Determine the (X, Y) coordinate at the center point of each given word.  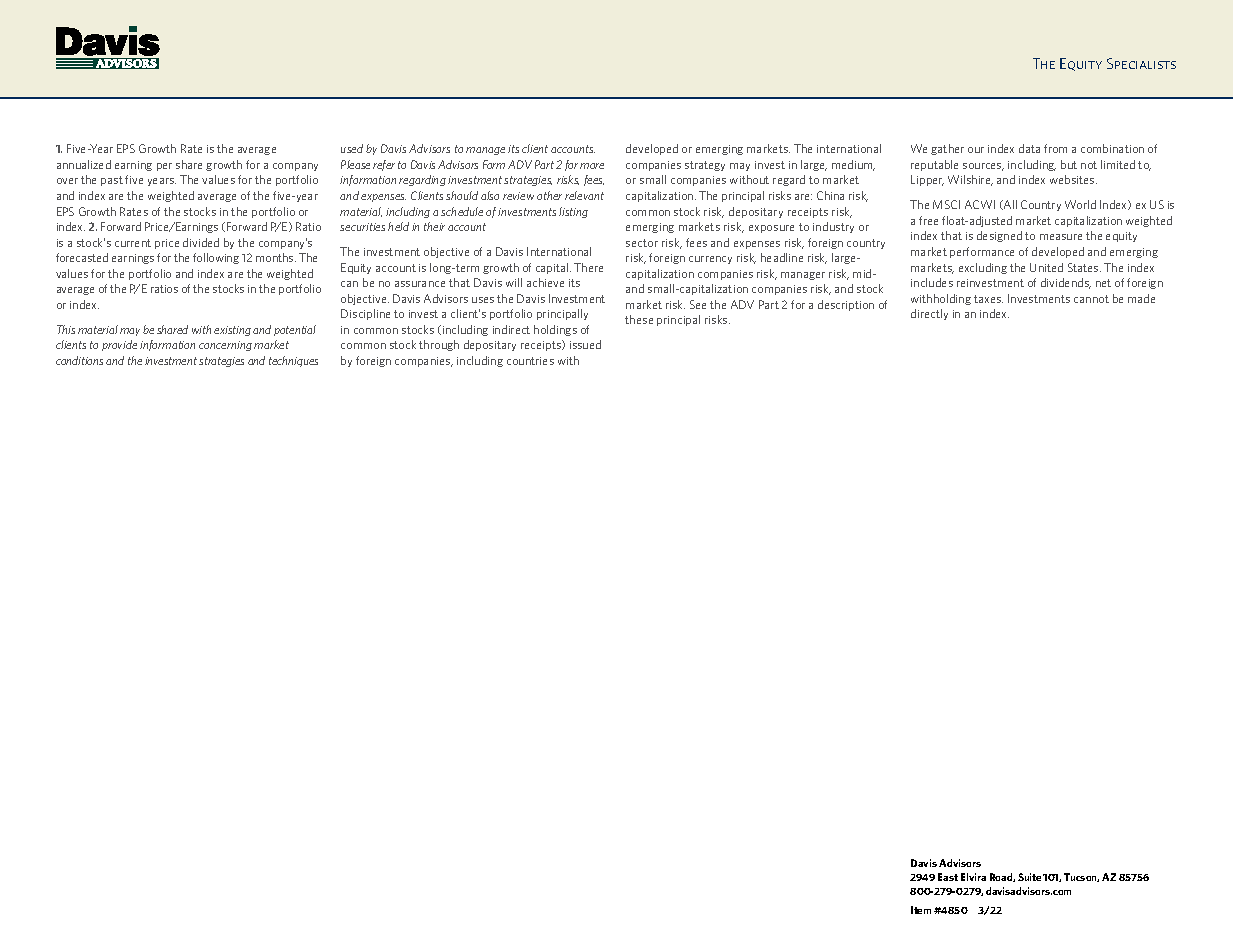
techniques (293, 361)
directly (929, 314)
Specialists (1141, 63)
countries (530, 361)
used (352, 148)
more (592, 166)
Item (921, 910)
